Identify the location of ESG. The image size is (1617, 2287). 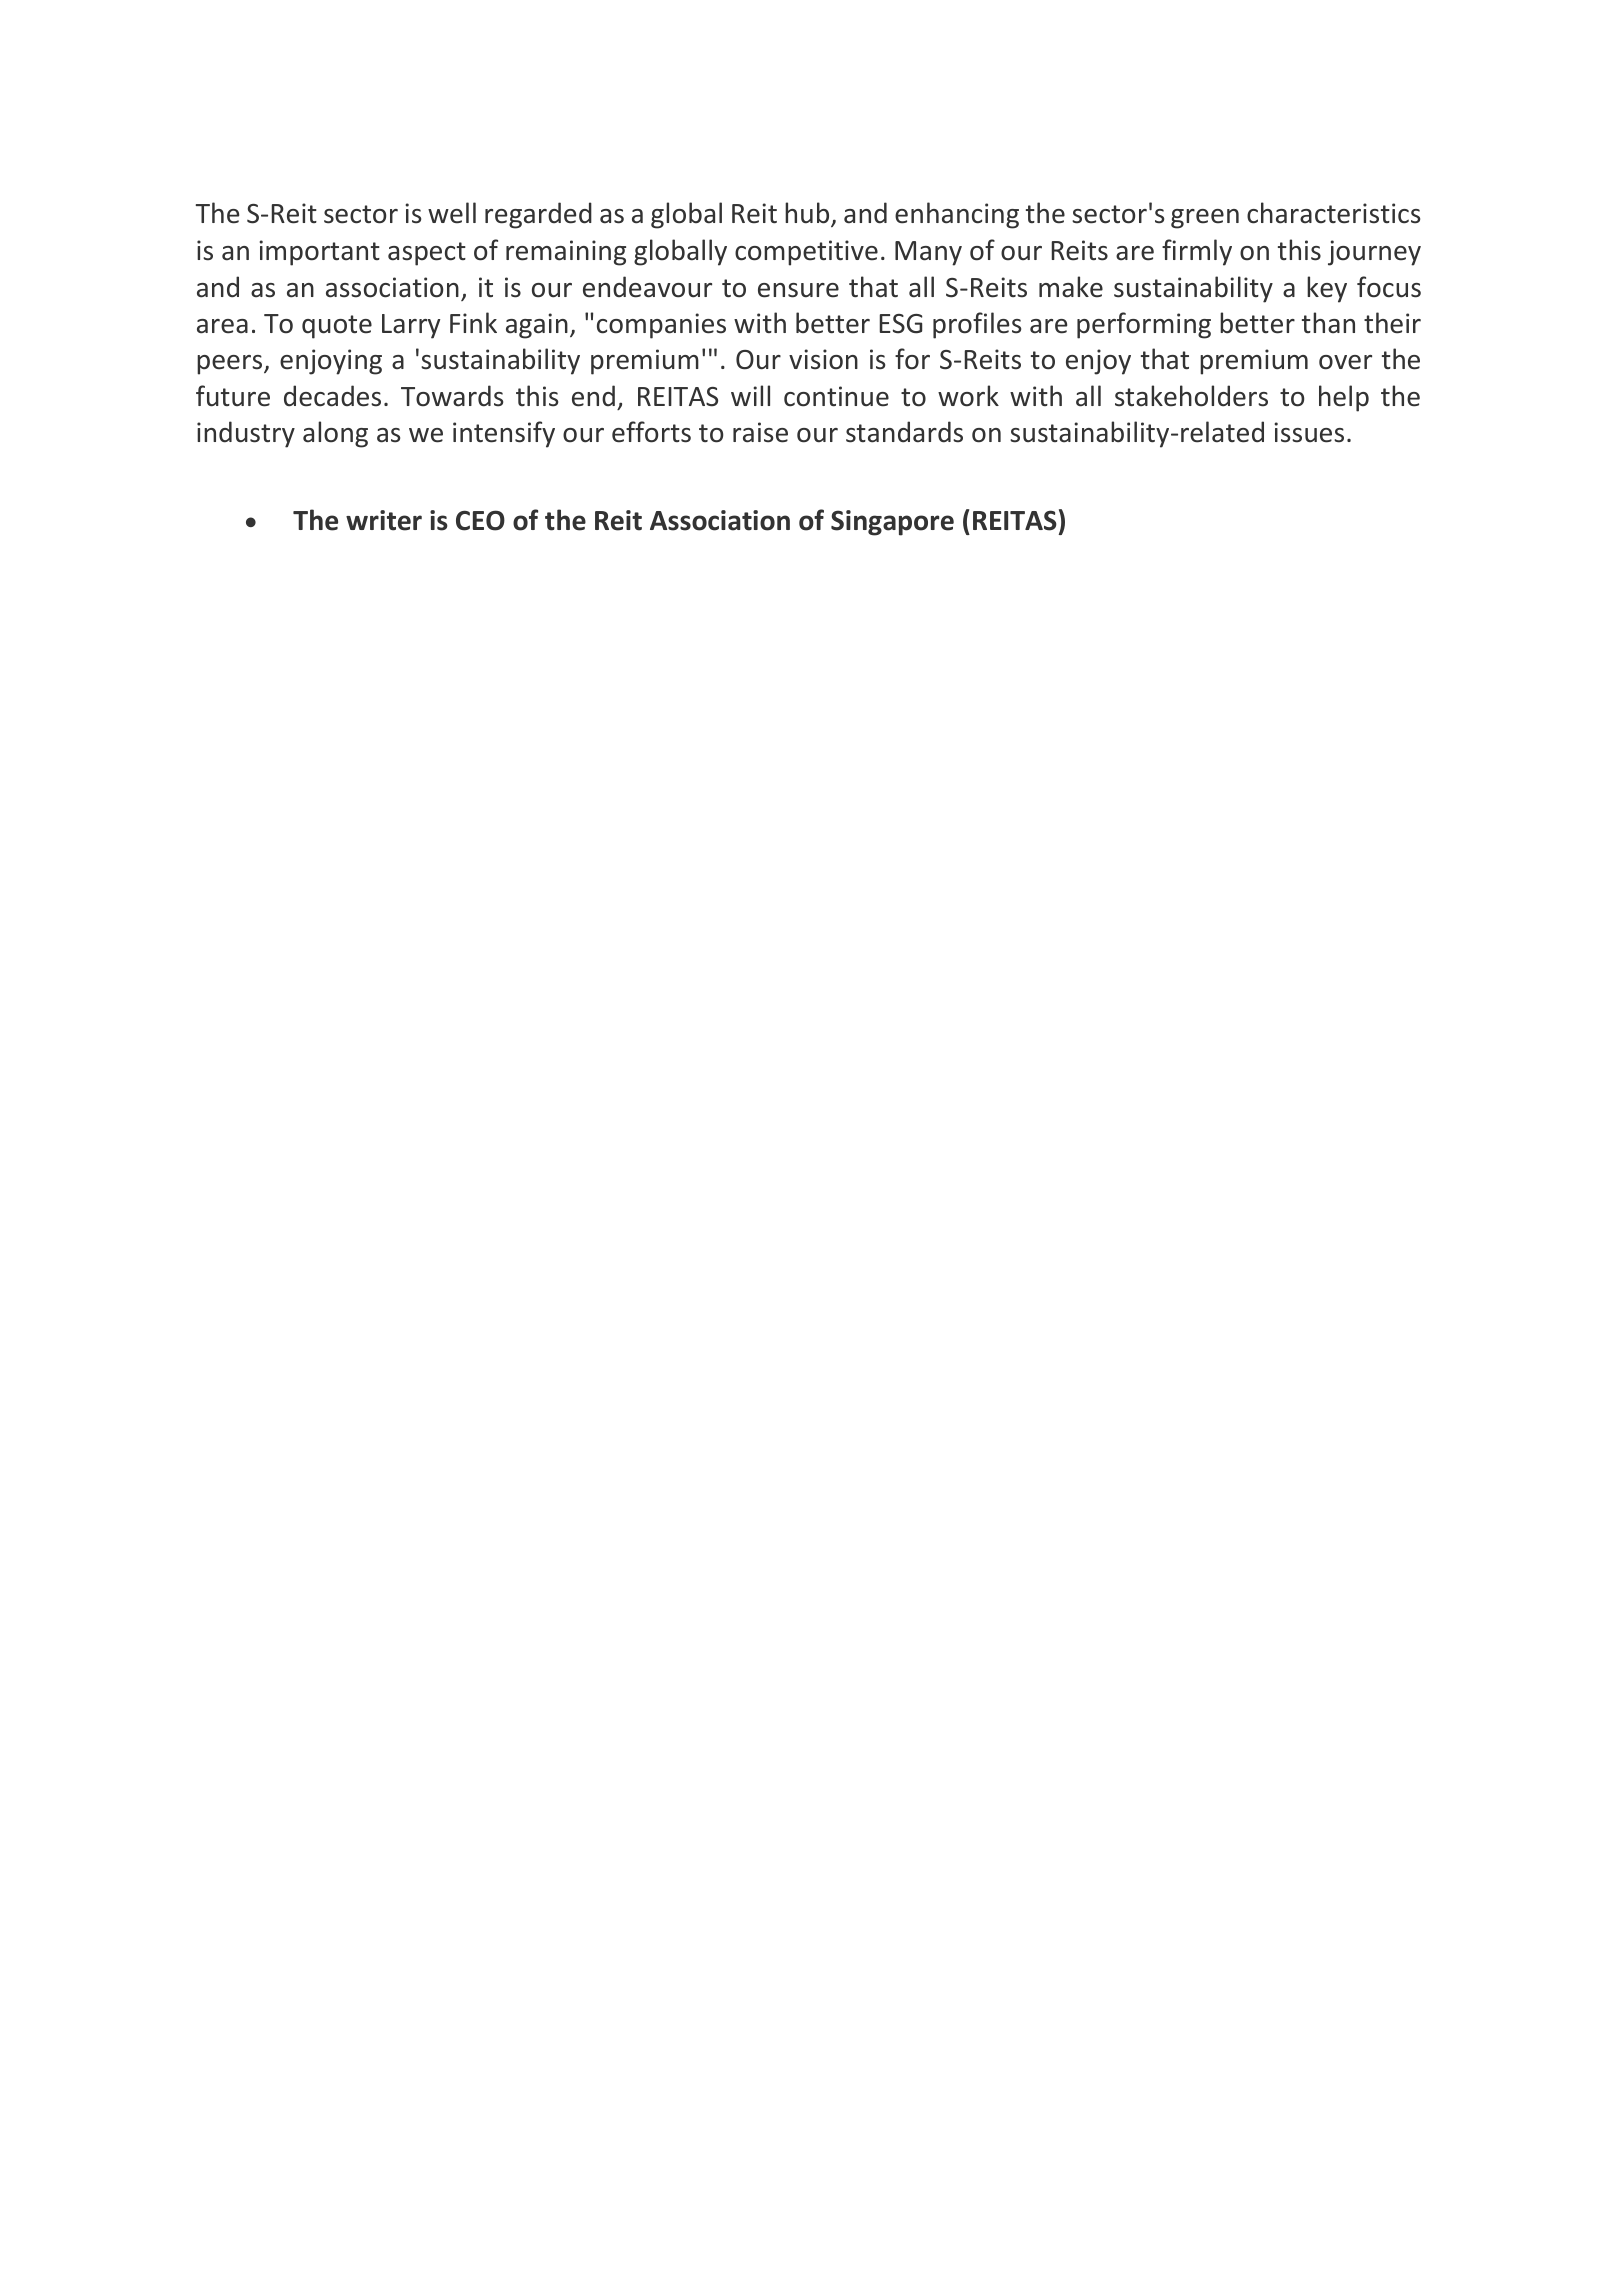
(901, 324).
